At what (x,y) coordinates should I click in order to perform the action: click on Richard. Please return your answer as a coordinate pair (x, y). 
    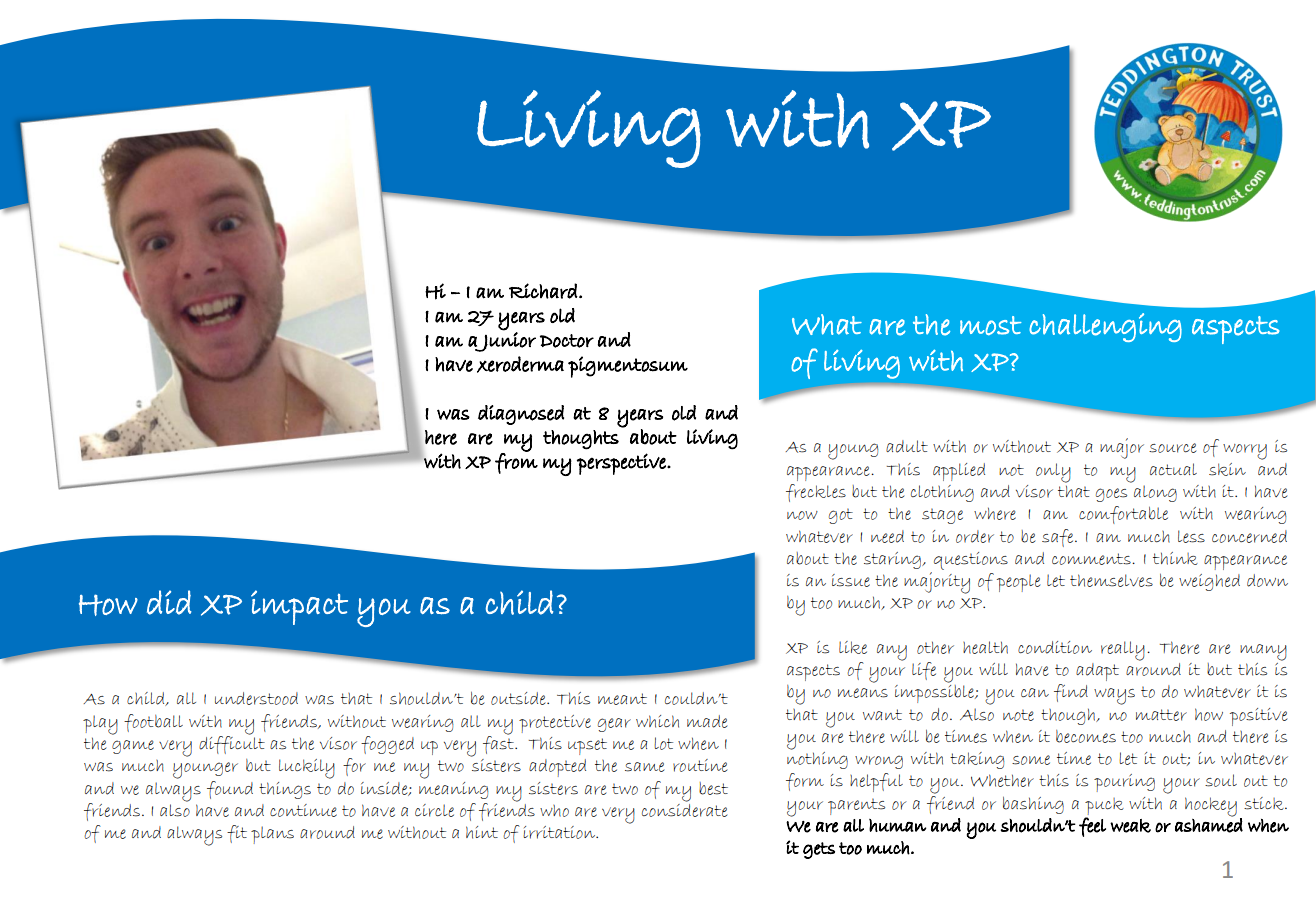
    Looking at the image, I should click on (543, 291).
